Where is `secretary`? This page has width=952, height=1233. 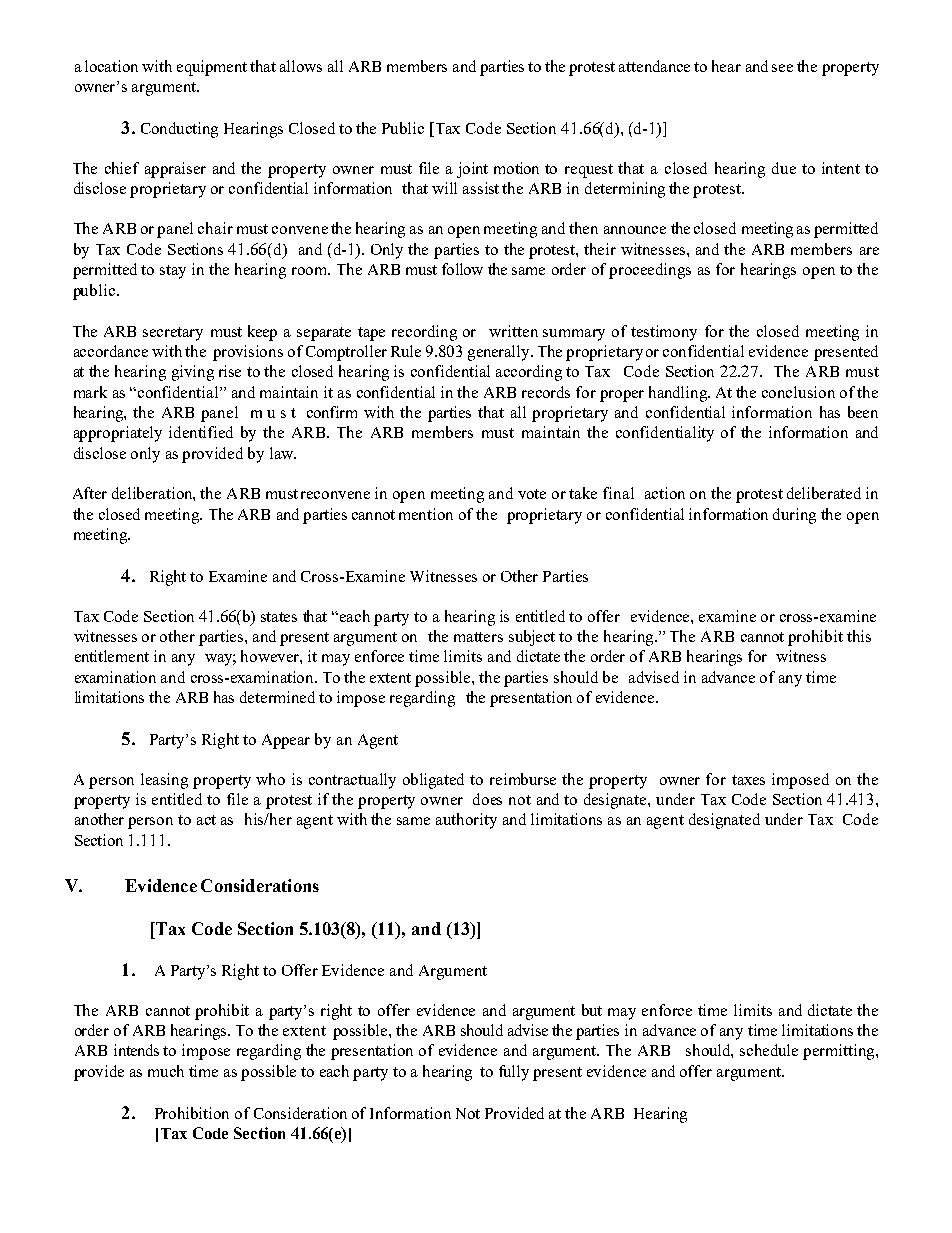 secretary is located at coordinates (173, 334).
